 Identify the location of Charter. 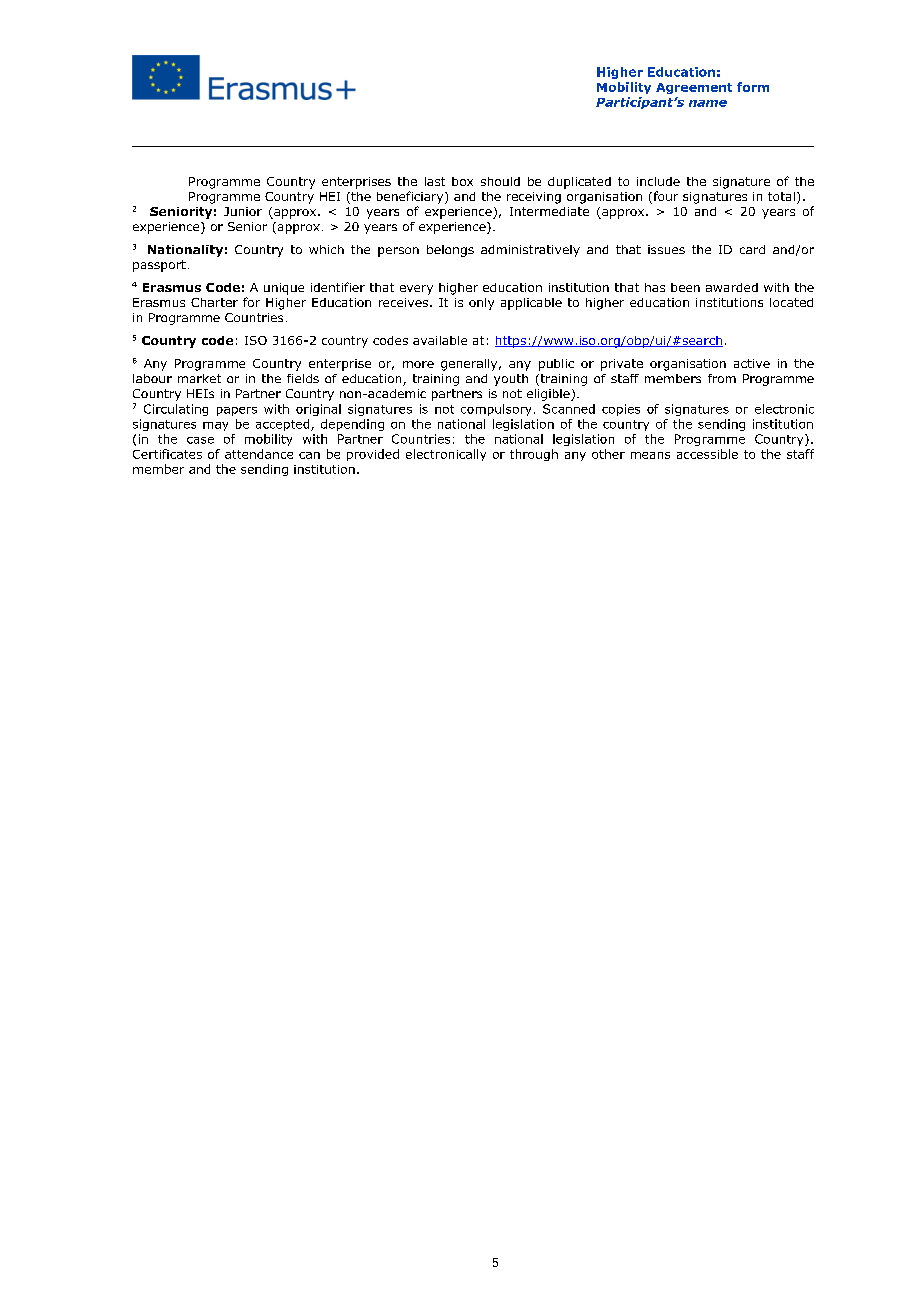
(214, 302).
